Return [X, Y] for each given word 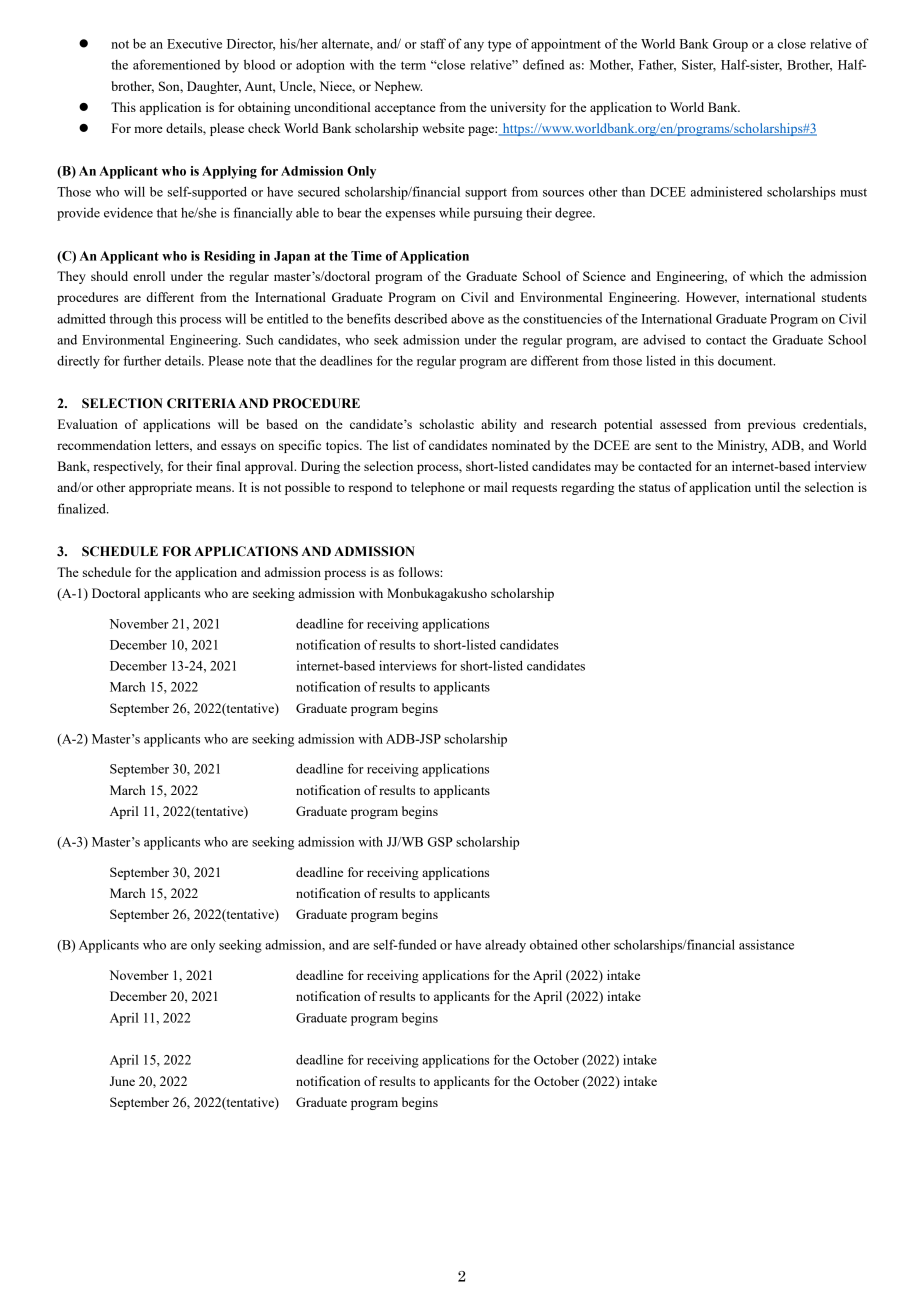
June [122, 1081]
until [767, 487]
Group [730, 45]
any [474, 47]
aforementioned [176, 64]
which [766, 276]
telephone [438, 488]
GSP [440, 842]
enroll [149, 276]
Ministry [742, 446]
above [467, 318]
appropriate [160, 488]
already [505, 946]
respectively [128, 467]
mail [496, 487]
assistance [766, 944]
